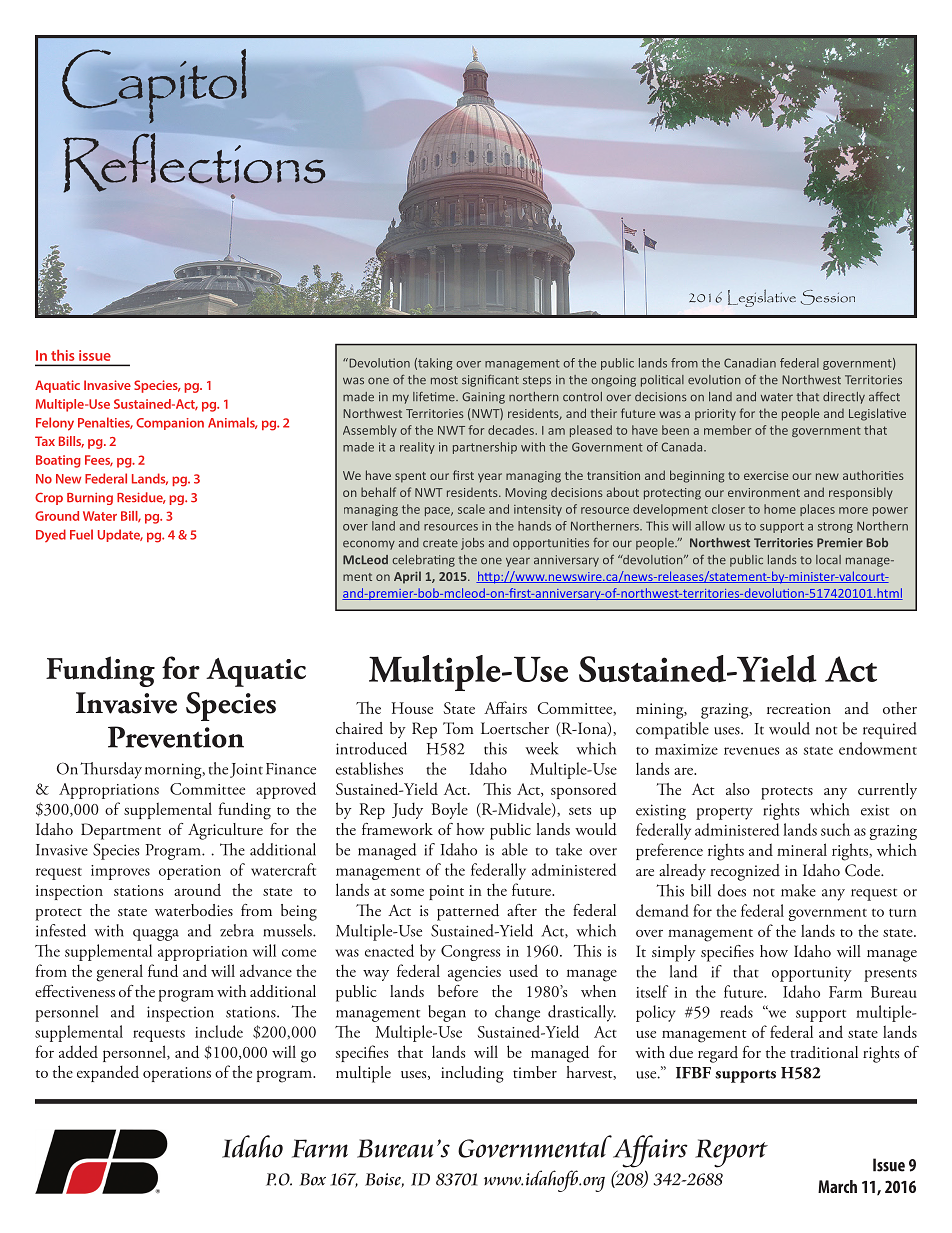 Image resolution: width=952 pixels, height=1233 pixels. What do you see at coordinates (108, 1073) in the image?
I see `expanded` at bounding box center [108, 1073].
